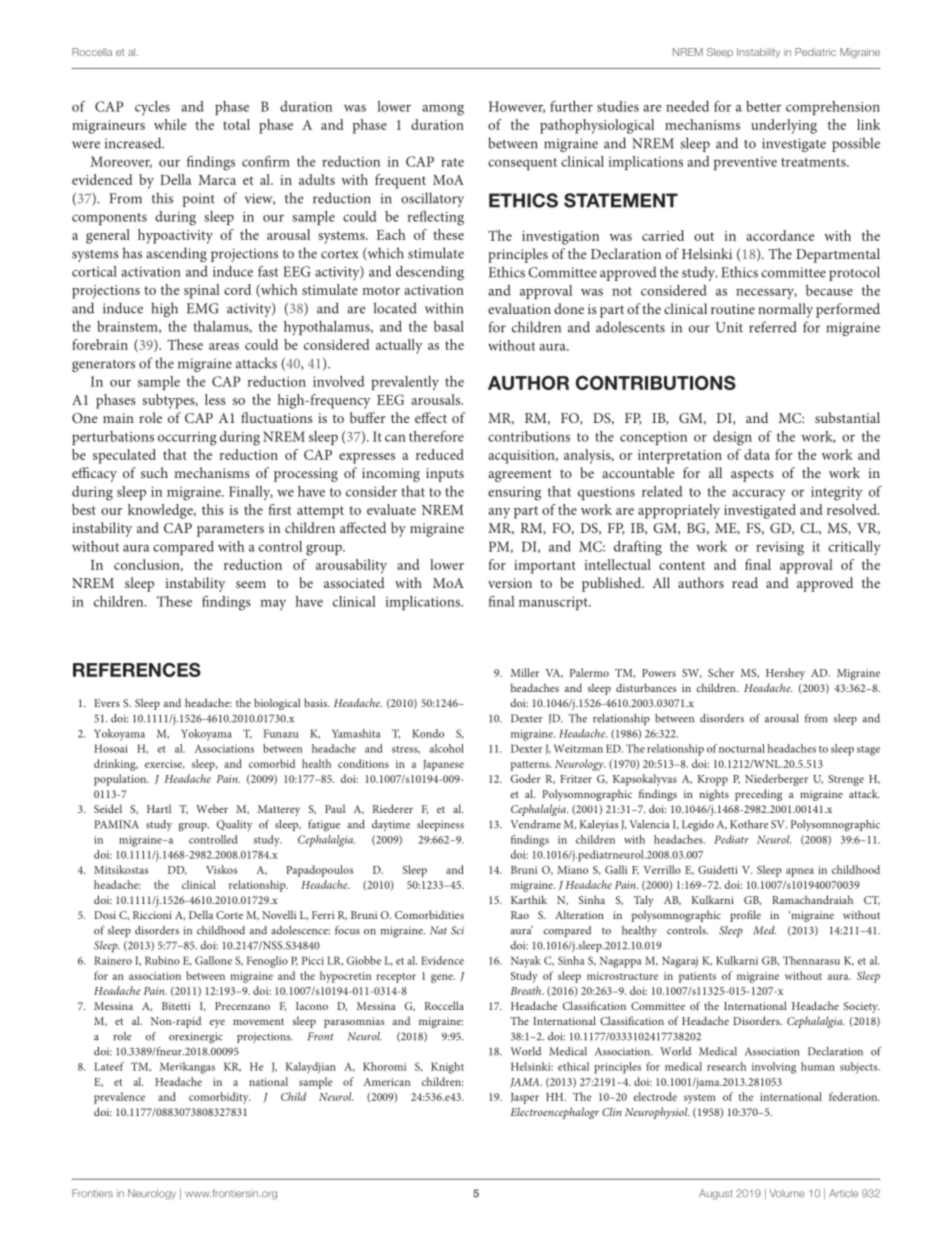 This screenshot has height=1247, width=952. Describe the element at coordinates (452, 162) in the screenshot. I see `rate` at that location.
